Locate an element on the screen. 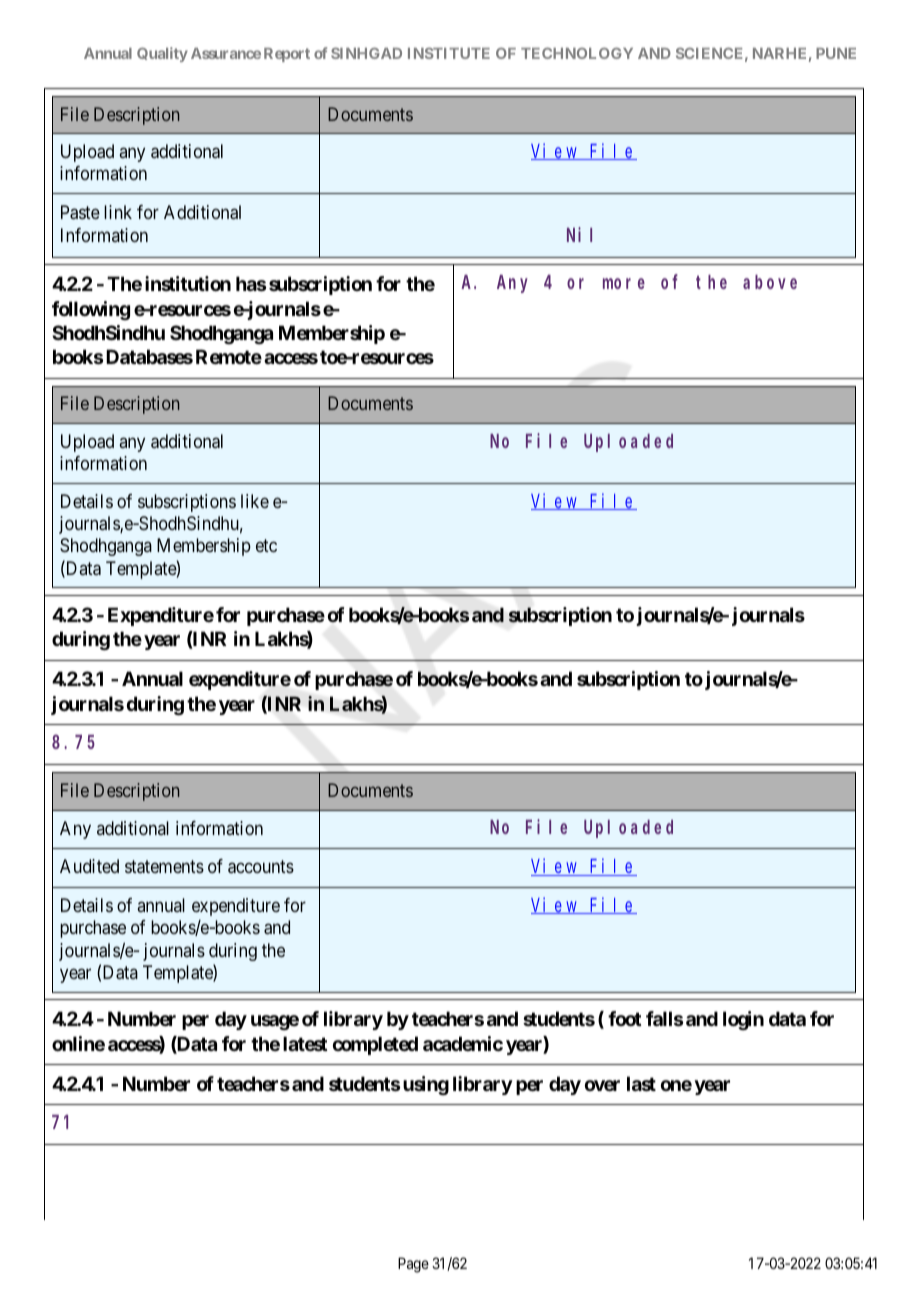 This screenshot has width=924, height=1308. PUNE is located at coordinates (836, 53).
